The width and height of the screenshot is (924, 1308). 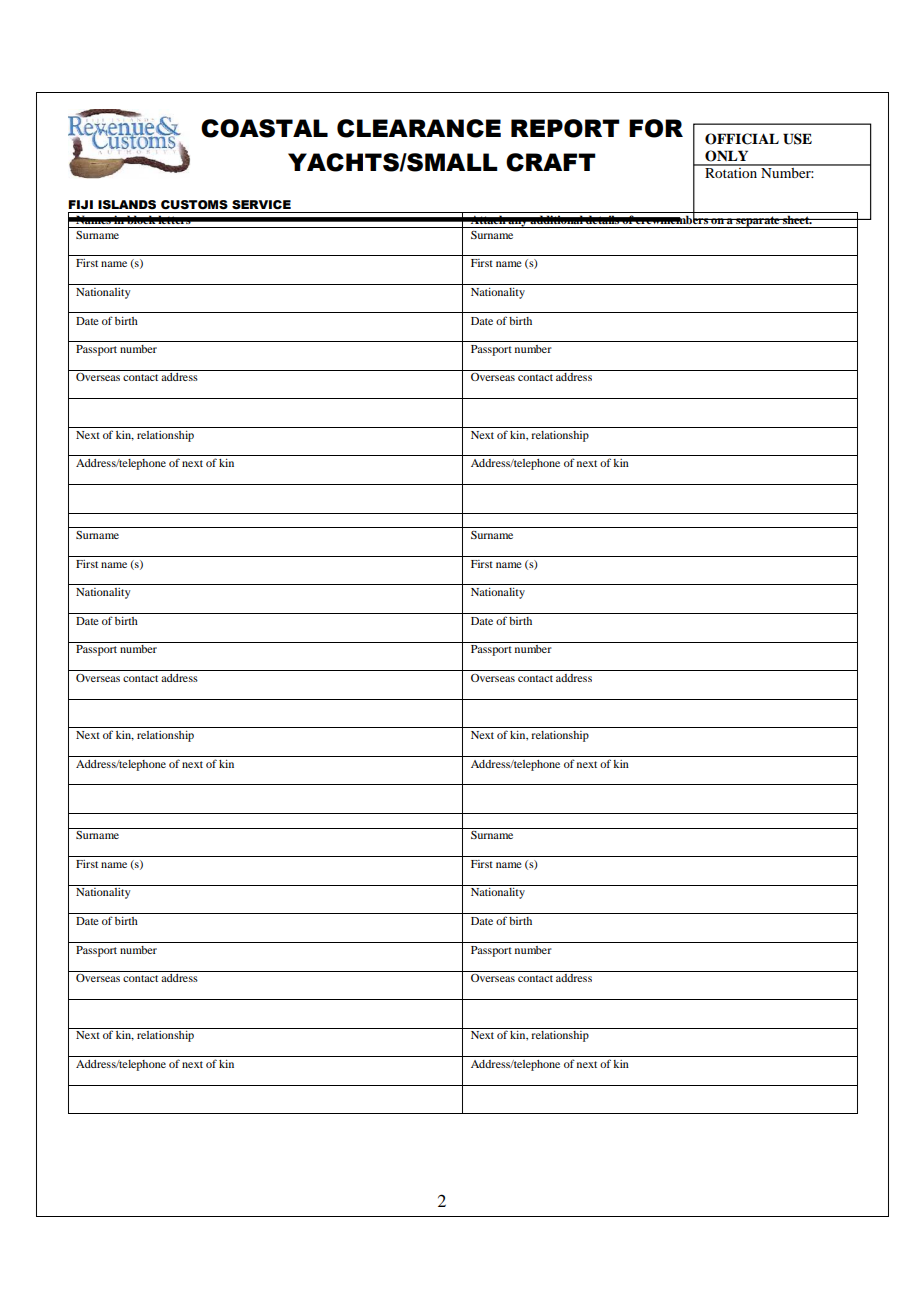 What do you see at coordinates (264, 128) in the screenshot?
I see `COASTAL` at bounding box center [264, 128].
